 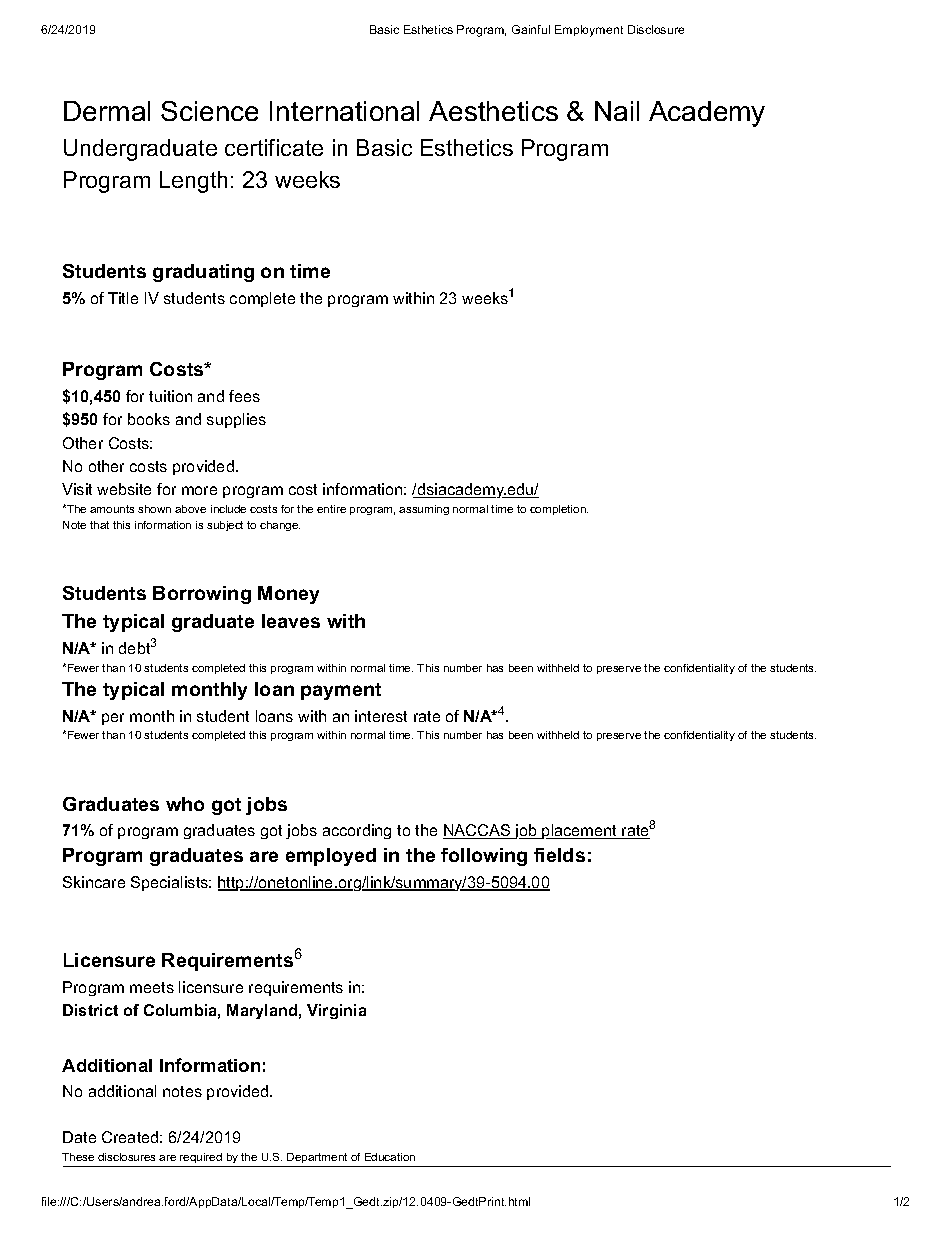 What do you see at coordinates (559, 855) in the image?
I see `fields` at bounding box center [559, 855].
